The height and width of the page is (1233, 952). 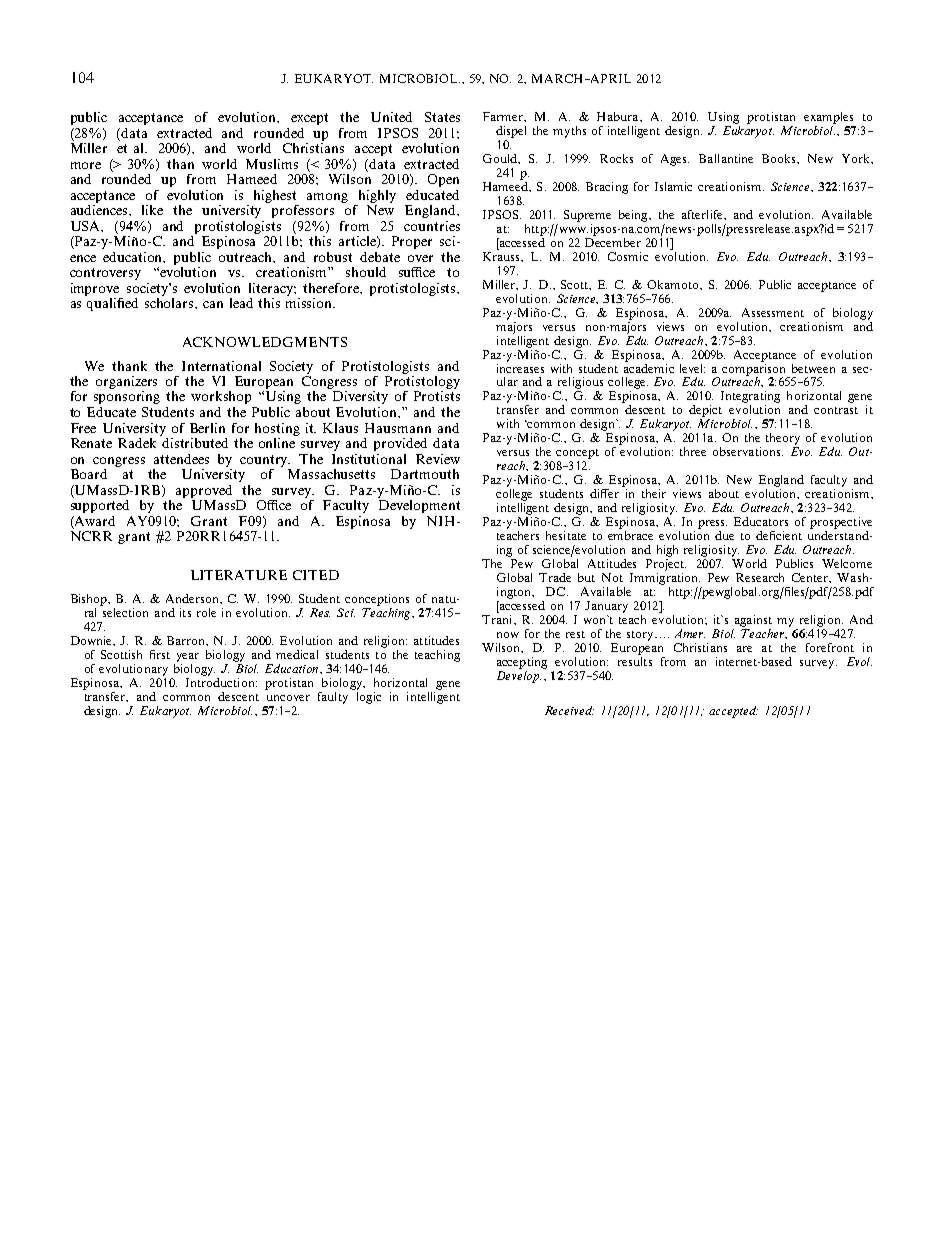 I want to click on Okamoto, so click(x=674, y=285).
